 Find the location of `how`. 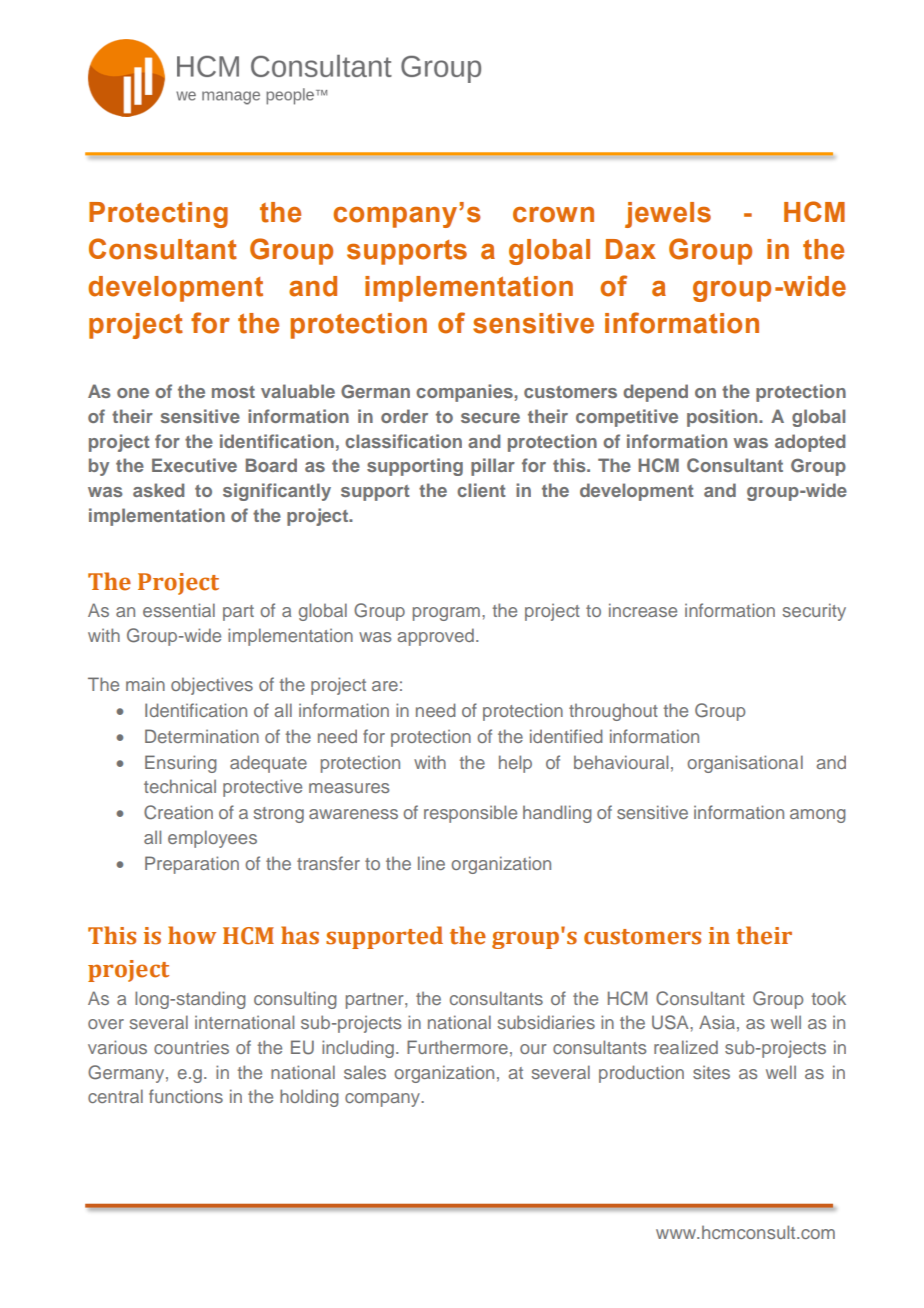

how is located at coordinates (192, 935).
